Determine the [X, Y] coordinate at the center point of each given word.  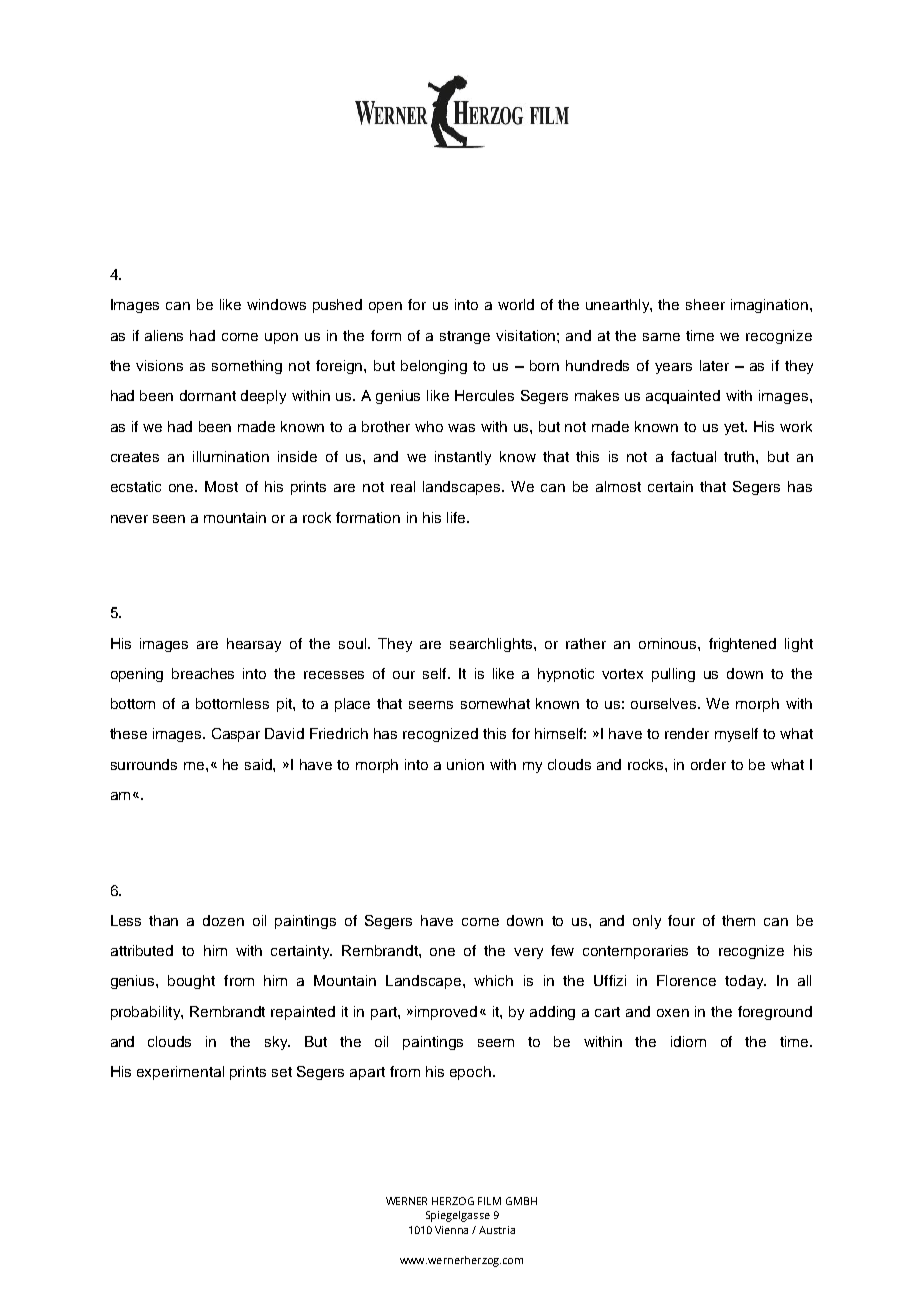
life [457, 517]
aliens [164, 335]
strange [465, 337]
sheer [705, 304]
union [465, 764]
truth [740, 456]
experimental [180, 1073]
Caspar [236, 735]
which [493, 980]
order [708, 764]
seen [169, 519]
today [745, 982]
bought [191, 982]
